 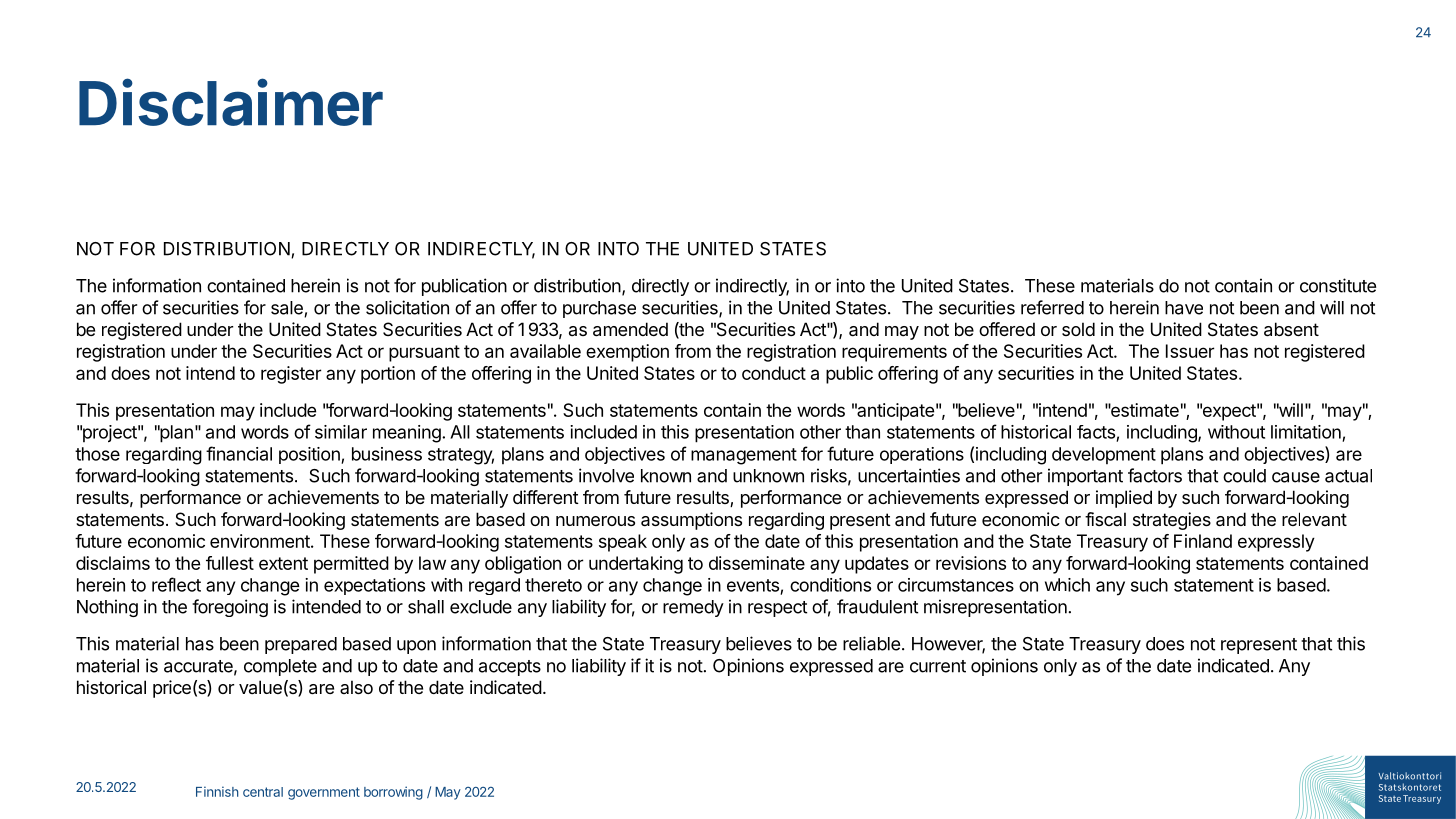 I want to click on Issuer, so click(x=1190, y=351).
